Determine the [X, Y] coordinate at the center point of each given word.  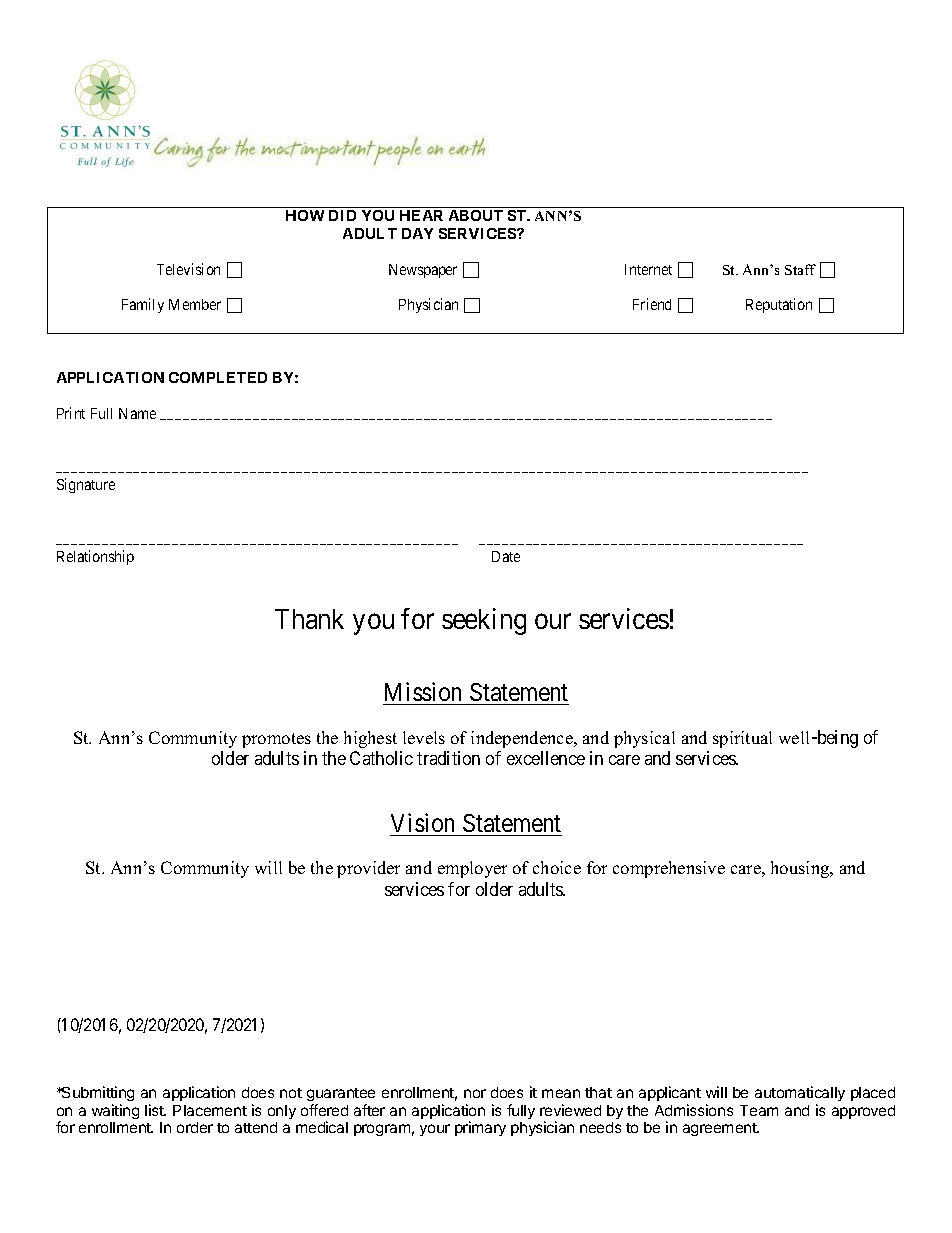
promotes [276, 740]
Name [137, 413]
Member [195, 304]
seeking [484, 621]
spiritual [742, 739]
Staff [800, 269]
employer [472, 869]
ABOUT [476, 215]
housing [801, 869]
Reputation [779, 305]
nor [475, 1093]
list [155, 1110]
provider [368, 869]
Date [506, 556]
